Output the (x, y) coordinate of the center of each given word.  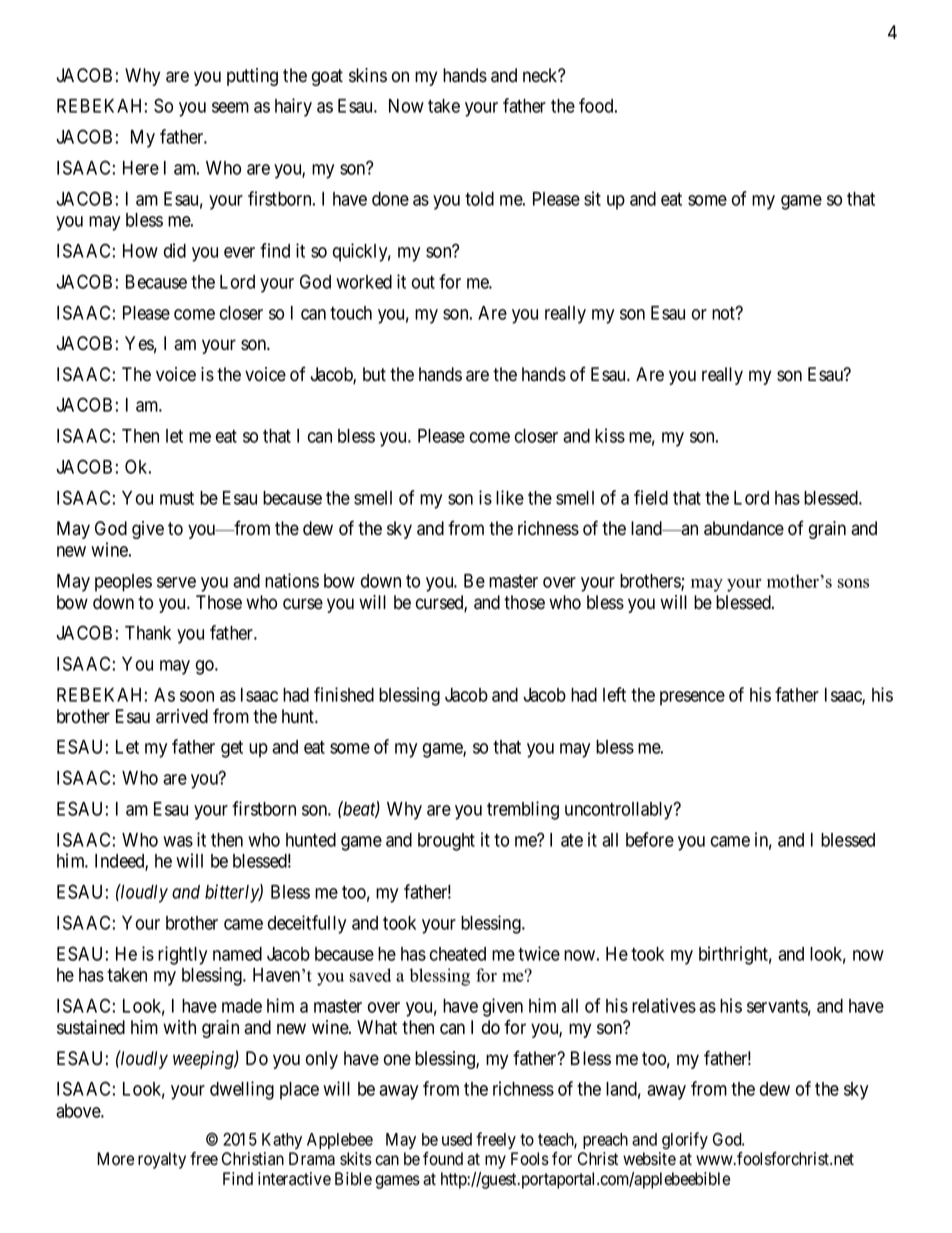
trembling (523, 810)
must (177, 498)
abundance (744, 528)
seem (230, 107)
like (510, 497)
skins (368, 75)
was (178, 841)
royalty (162, 1160)
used (457, 1139)
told (479, 199)
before (650, 839)
